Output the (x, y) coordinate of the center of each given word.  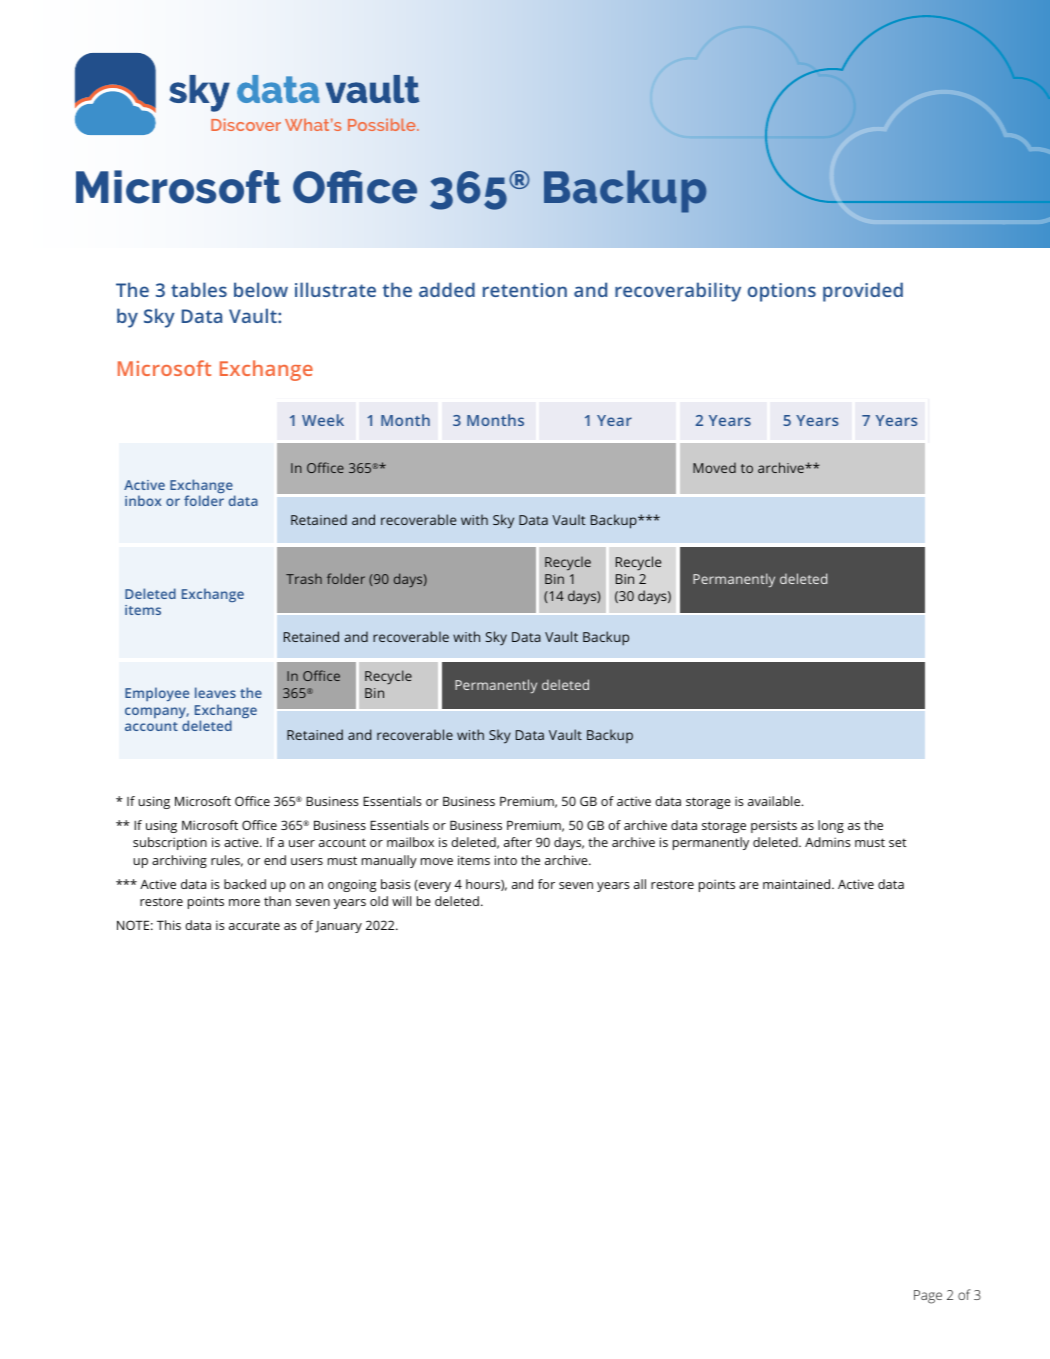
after (518, 842)
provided (863, 292)
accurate (254, 925)
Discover (246, 124)
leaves (215, 692)
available (775, 801)
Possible (383, 124)
